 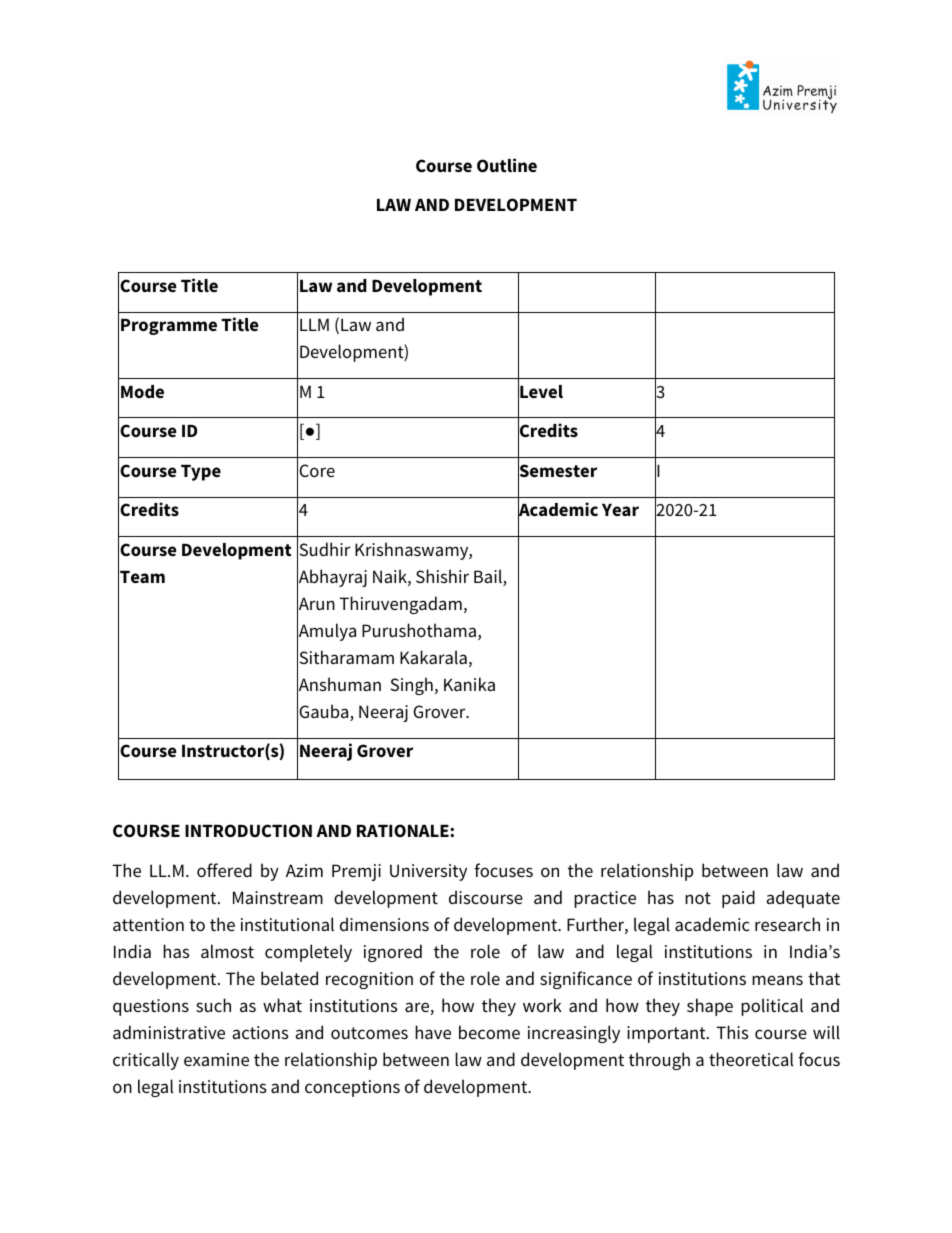 What do you see at coordinates (169, 327) in the page?
I see `Programme` at bounding box center [169, 327].
